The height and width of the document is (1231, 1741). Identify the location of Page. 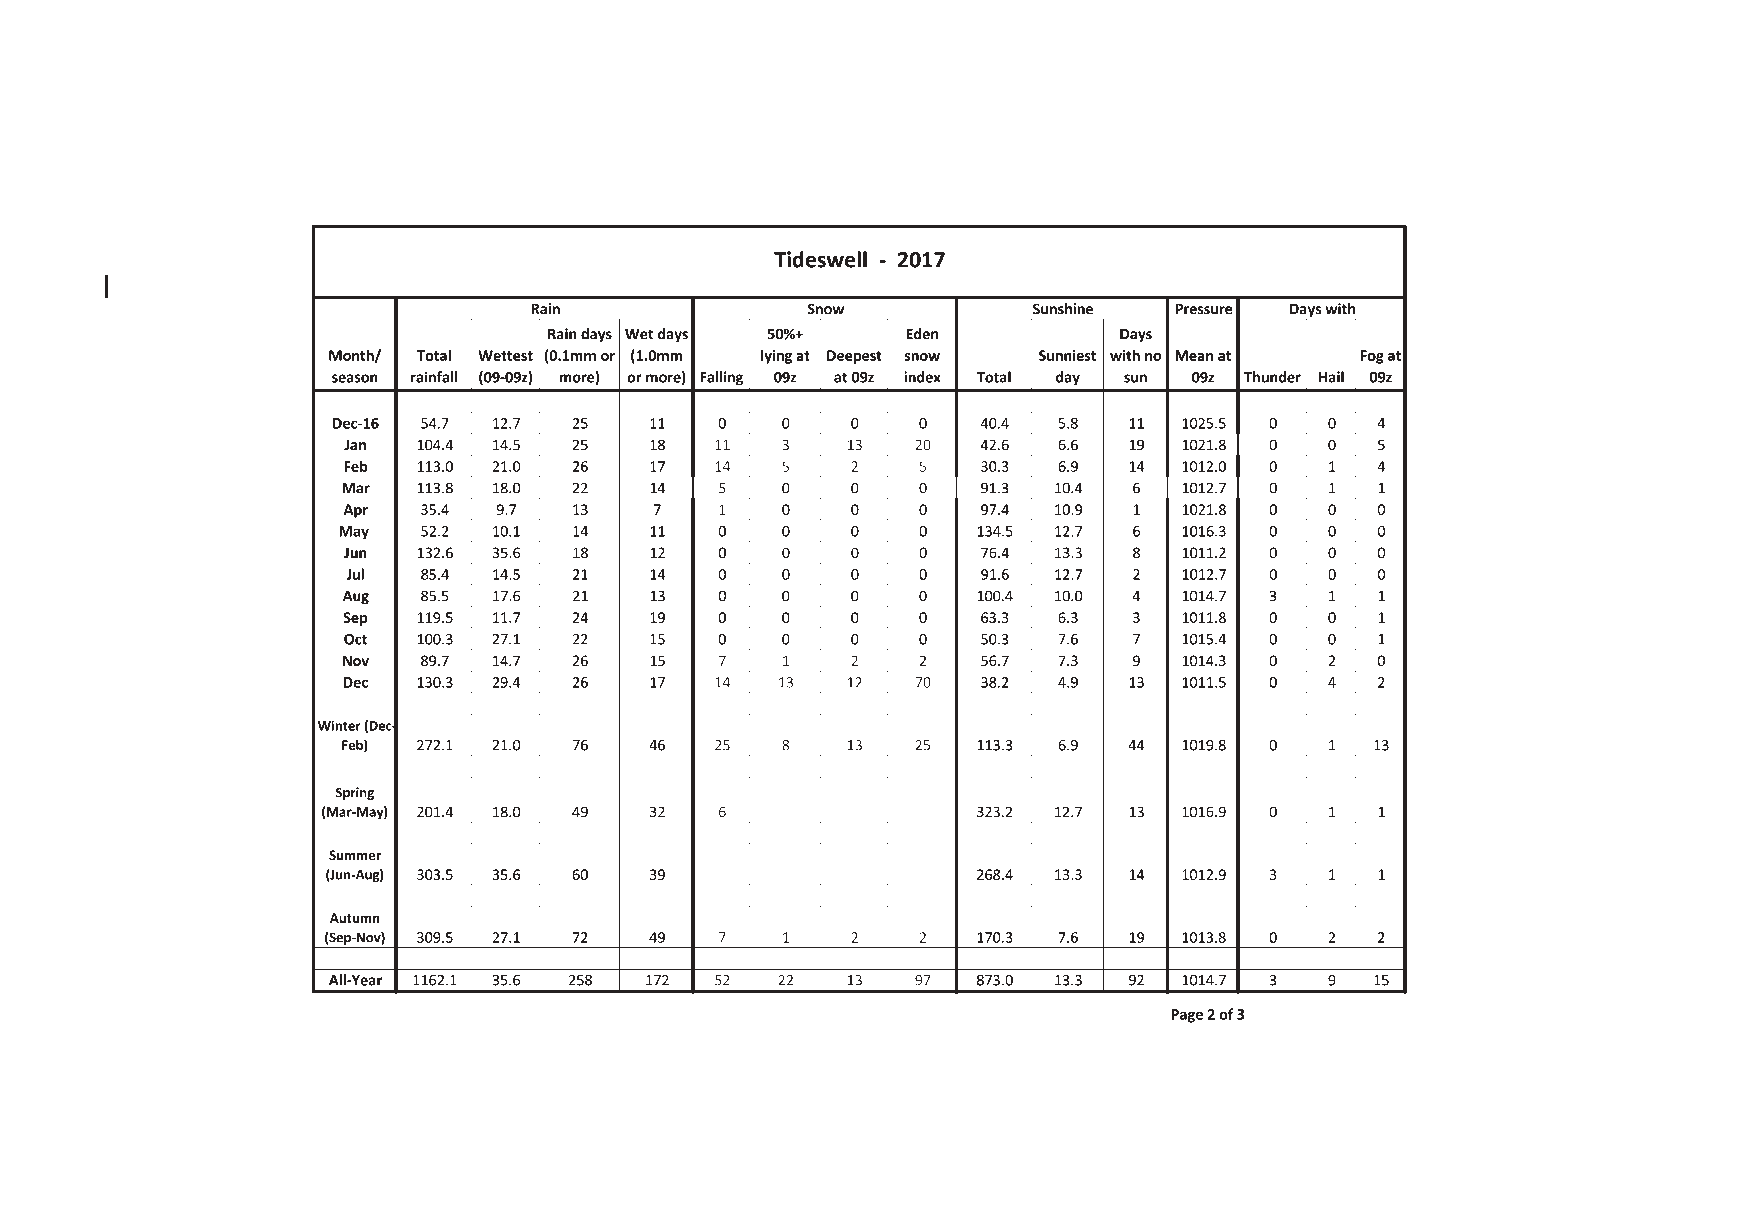
(1187, 1016).
